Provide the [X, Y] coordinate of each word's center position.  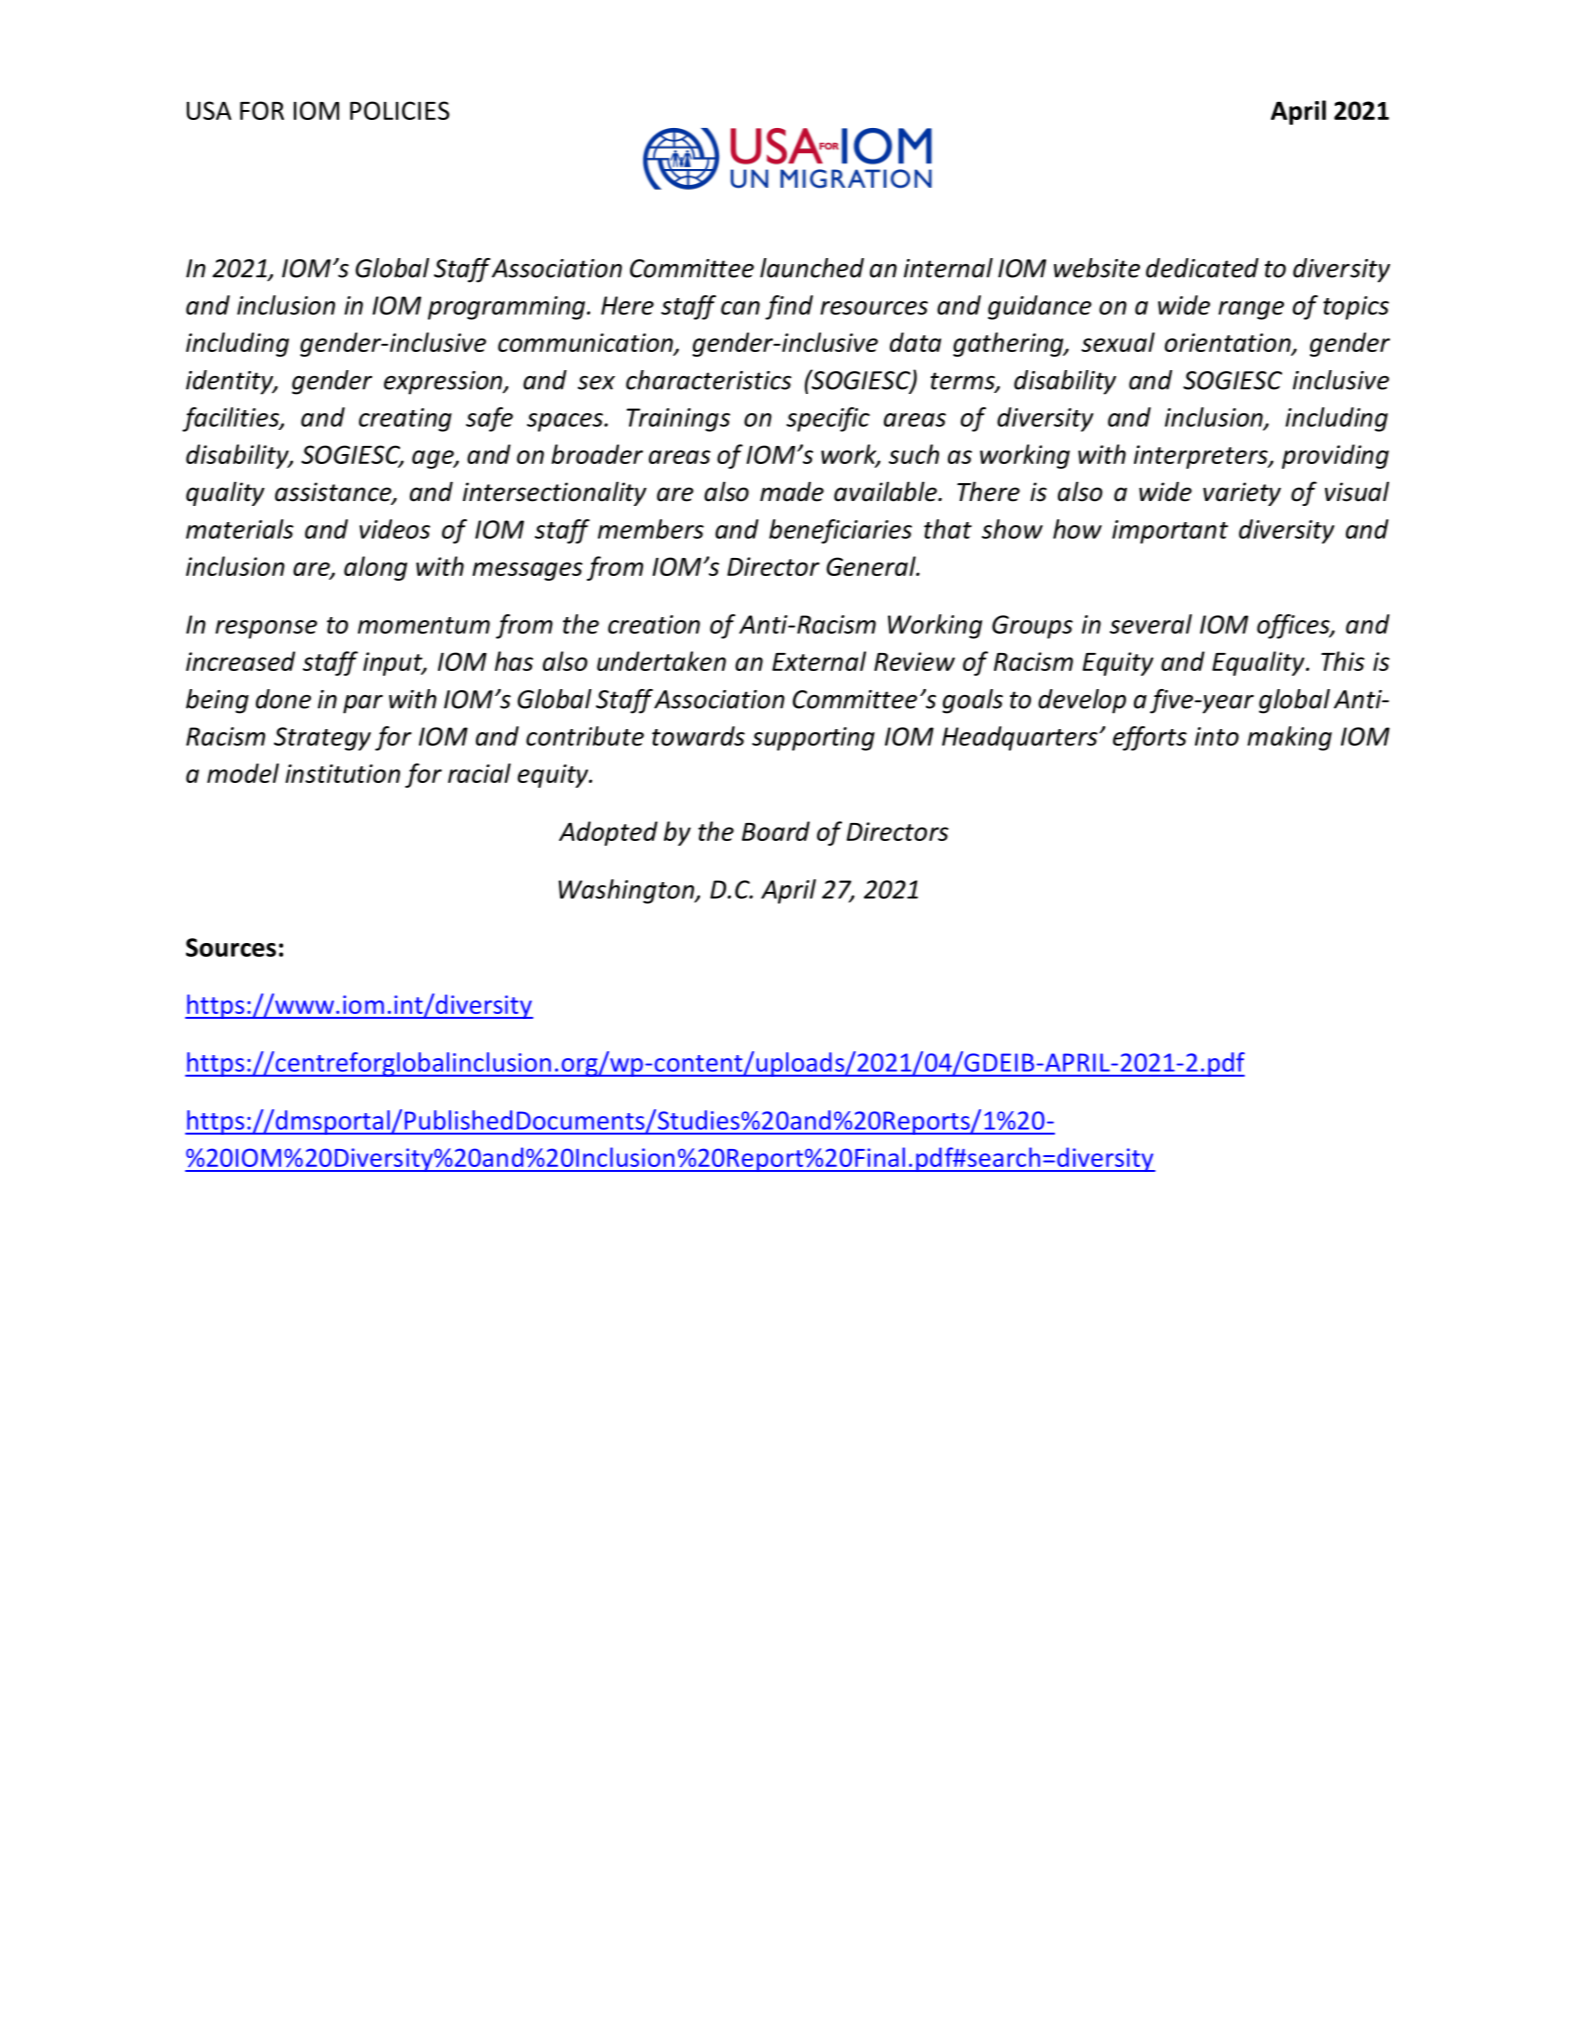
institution [342, 773]
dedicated [1202, 268]
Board [776, 831]
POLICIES [400, 110]
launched [812, 268]
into [1217, 736]
